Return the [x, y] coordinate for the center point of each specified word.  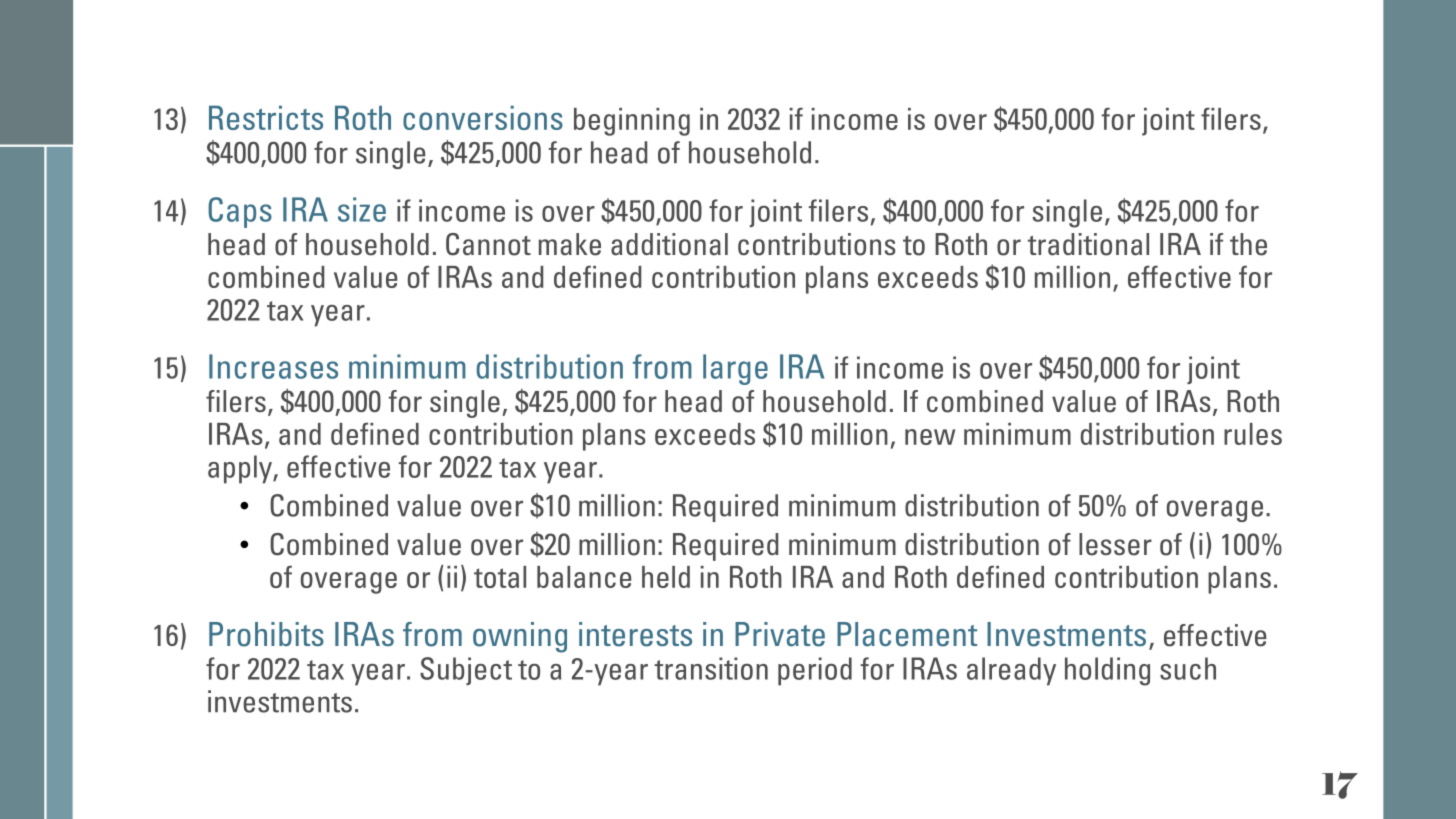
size [362, 209]
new [930, 437]
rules [1253, 434]
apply [241, 469]
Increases [273, 366]
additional [669, 244]
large [735, 369]
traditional [1088, 244]
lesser [1115, 544]
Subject [466, 671]
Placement [907, 634]
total [500, 577]
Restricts [266, 118]
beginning [632, 122]
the [1248, 244]
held [666, 577]
